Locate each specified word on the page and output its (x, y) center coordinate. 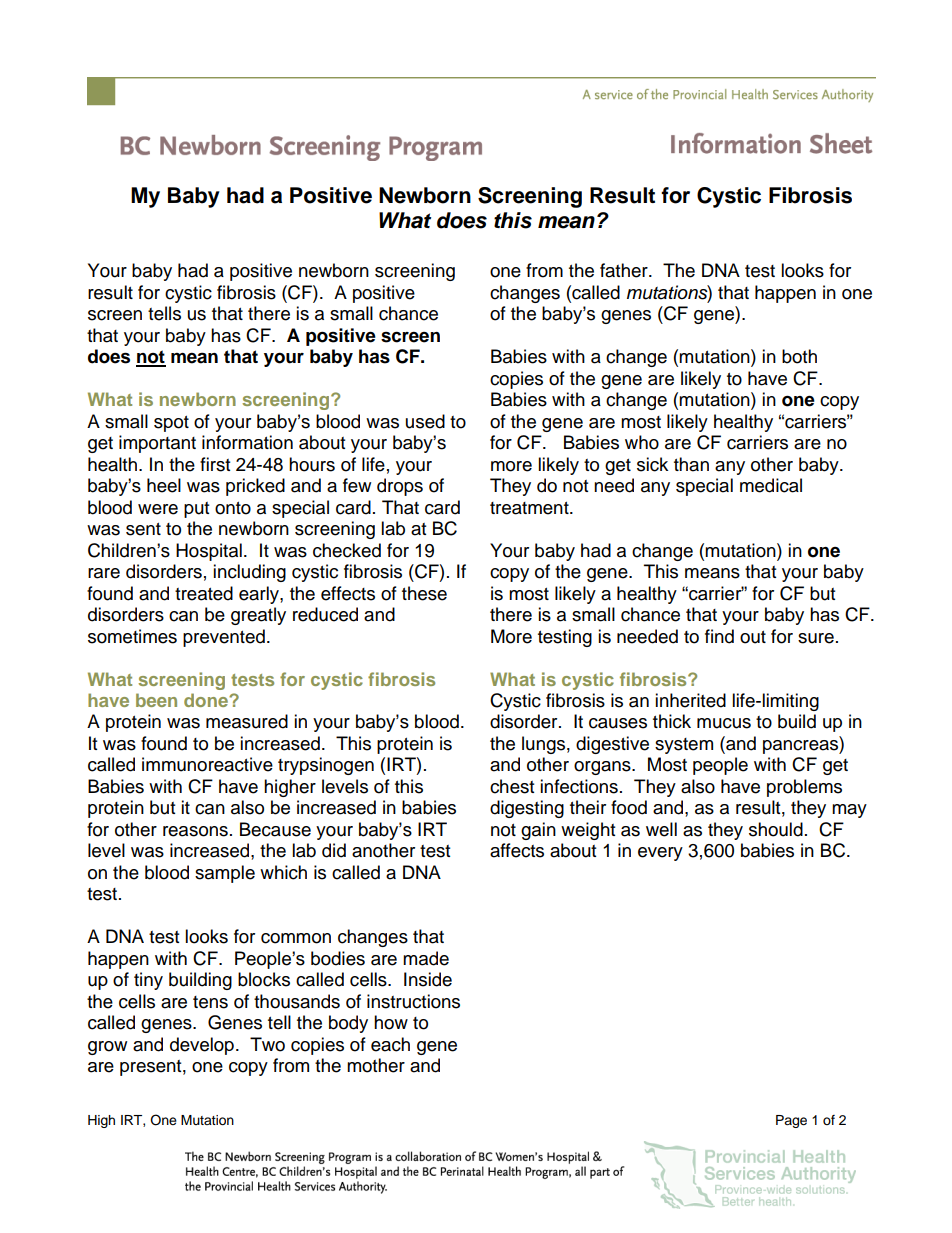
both (799, 356)
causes (618, 723)
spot (171, 424)
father (625, 270)
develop (202, 1046)
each (390, 1044)
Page (791, 1121)
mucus (724, 723)
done (207, 700)
